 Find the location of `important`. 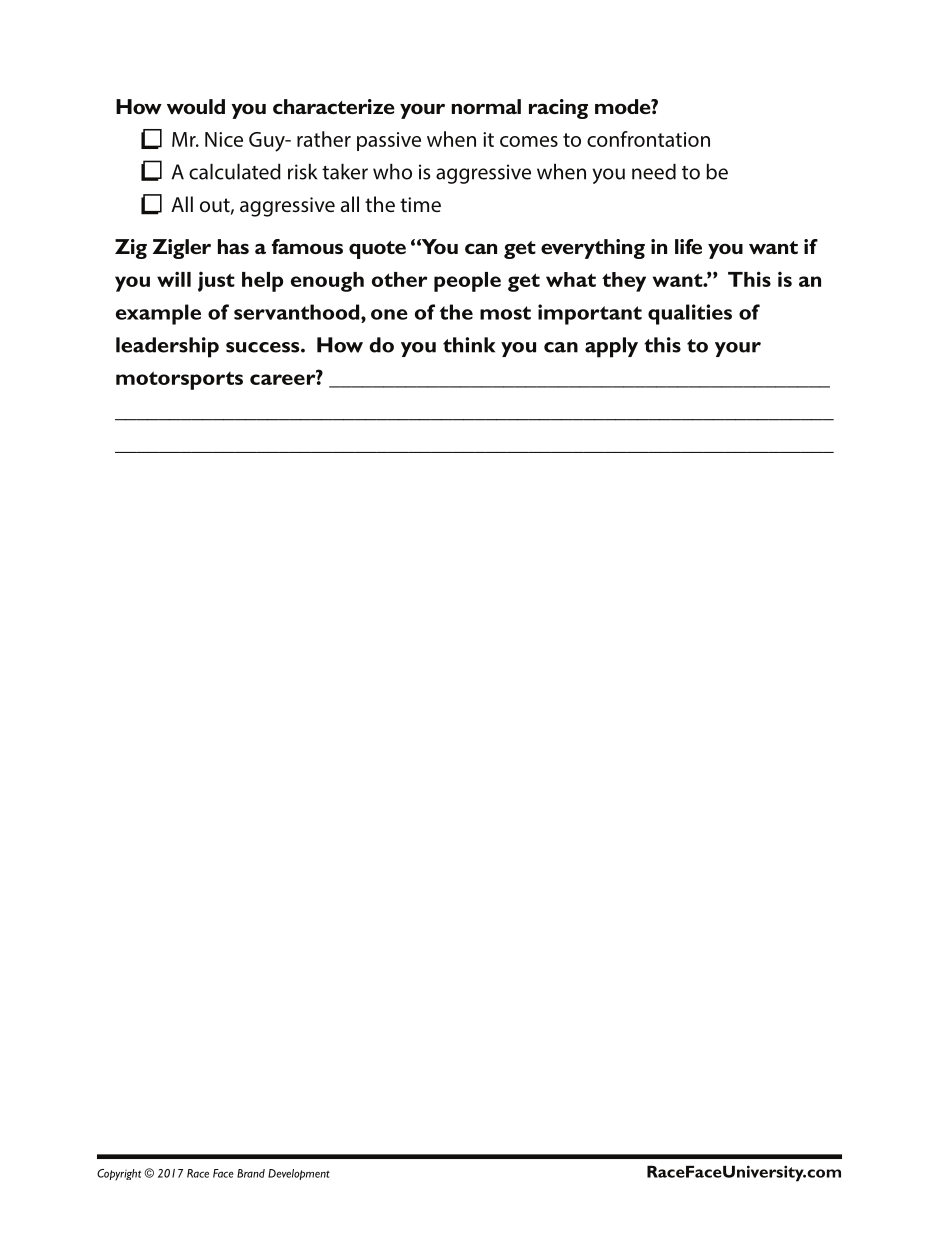

important is located at coordinates (590, 314).
